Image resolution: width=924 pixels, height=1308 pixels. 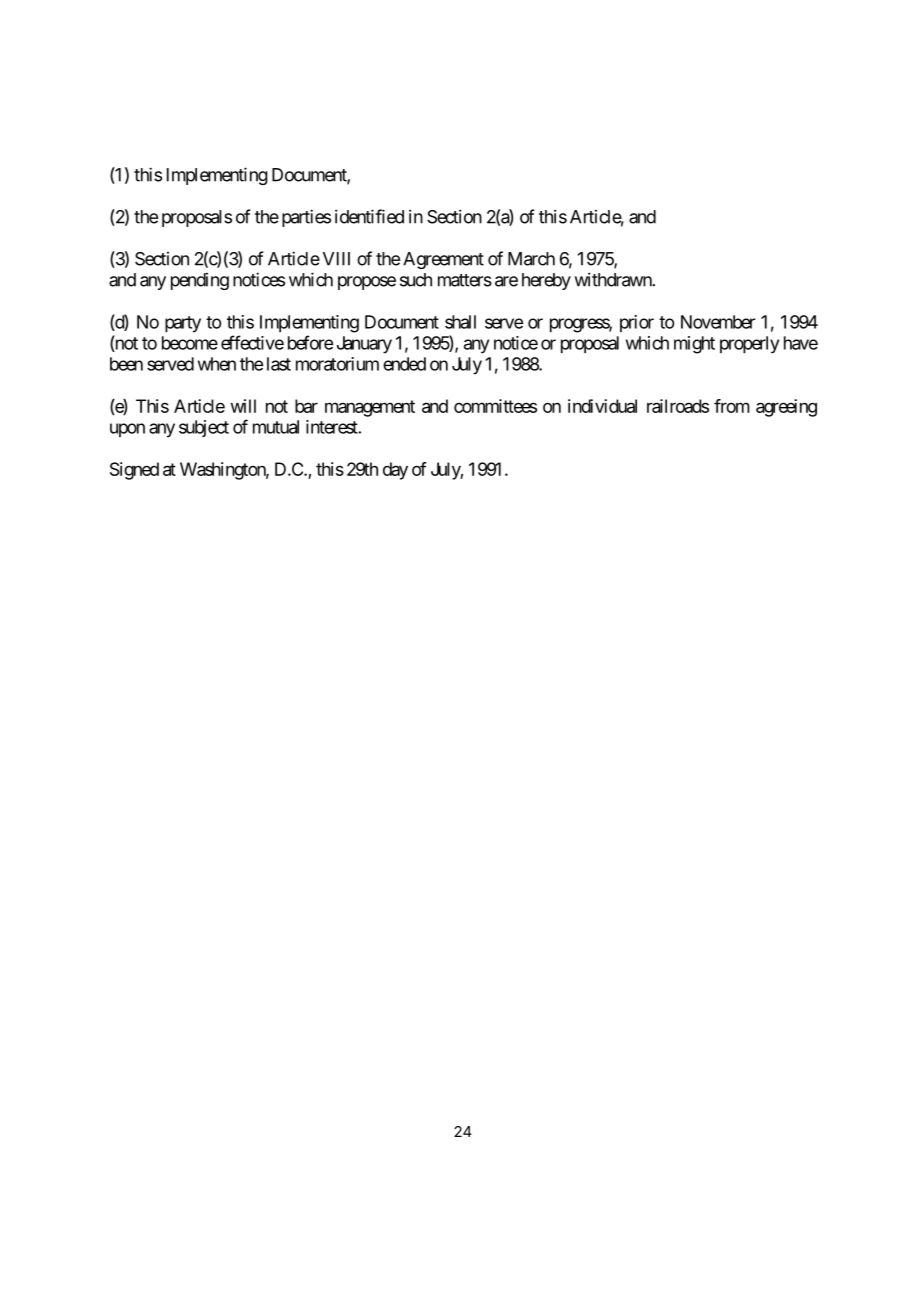 I want to click on Agreement, so click(x=443, y=260).
